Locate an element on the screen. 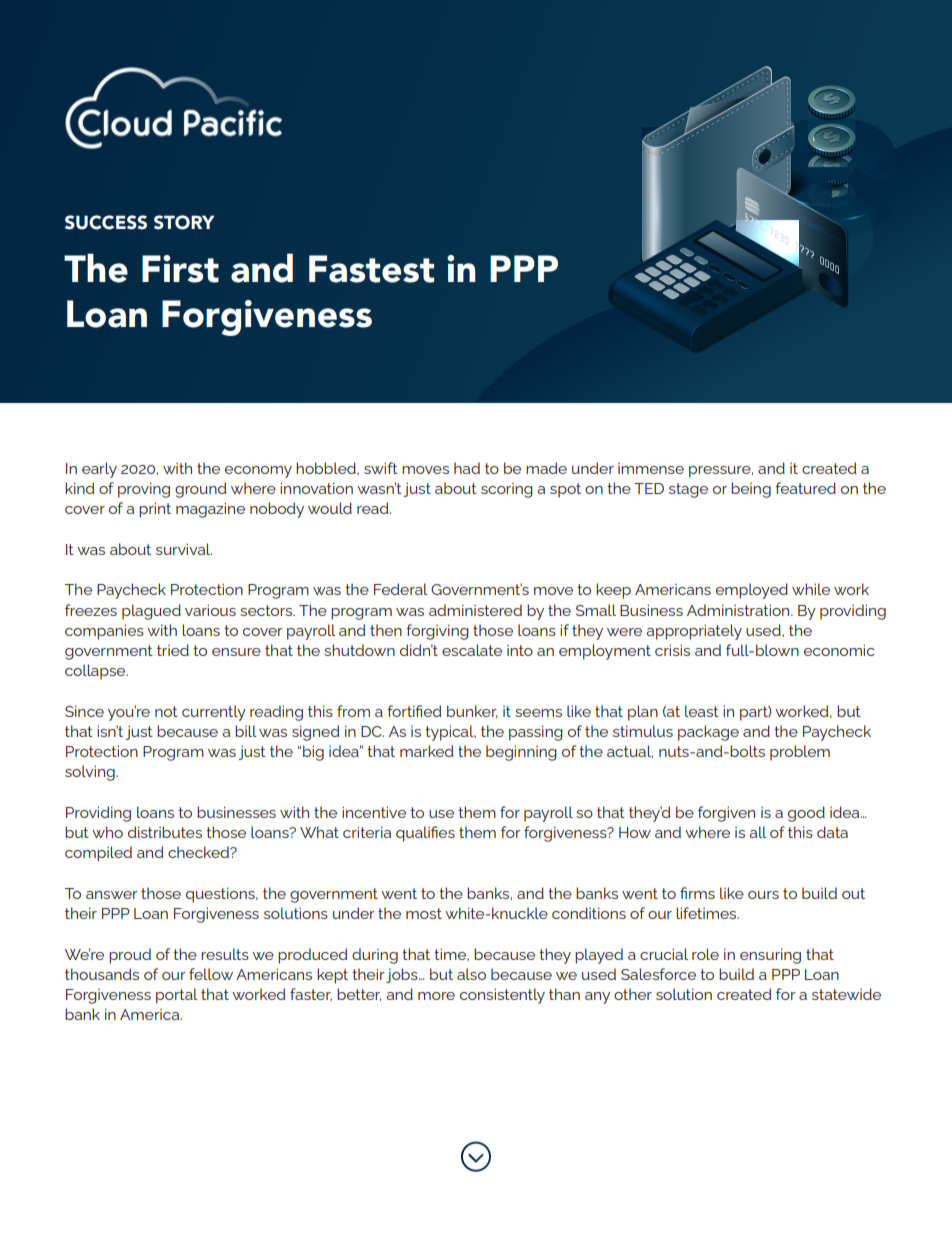  distributes is located at coordinates (165, 832).
